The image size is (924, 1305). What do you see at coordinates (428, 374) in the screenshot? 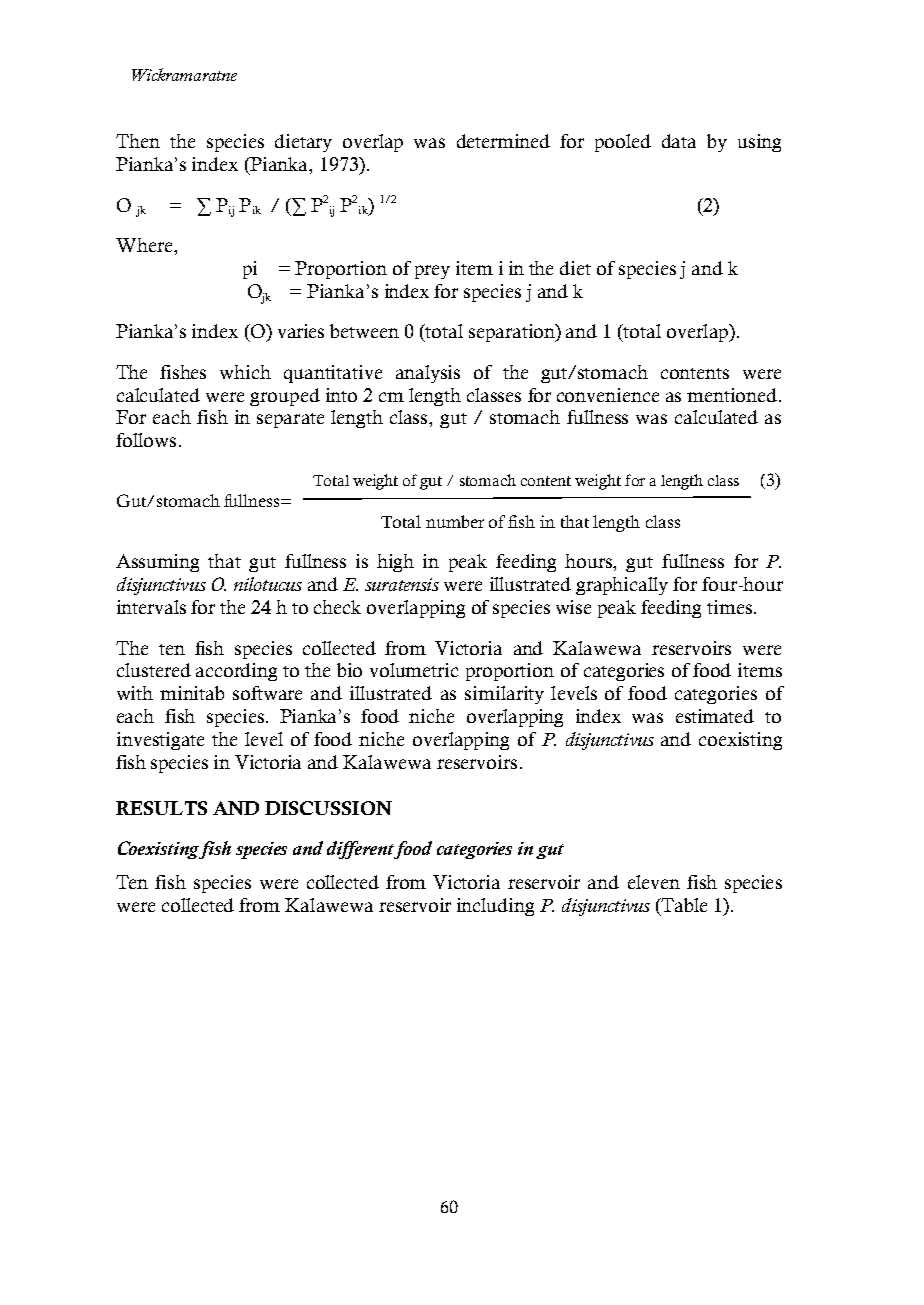
I see `analysis` at bounding box center [428, 374].
